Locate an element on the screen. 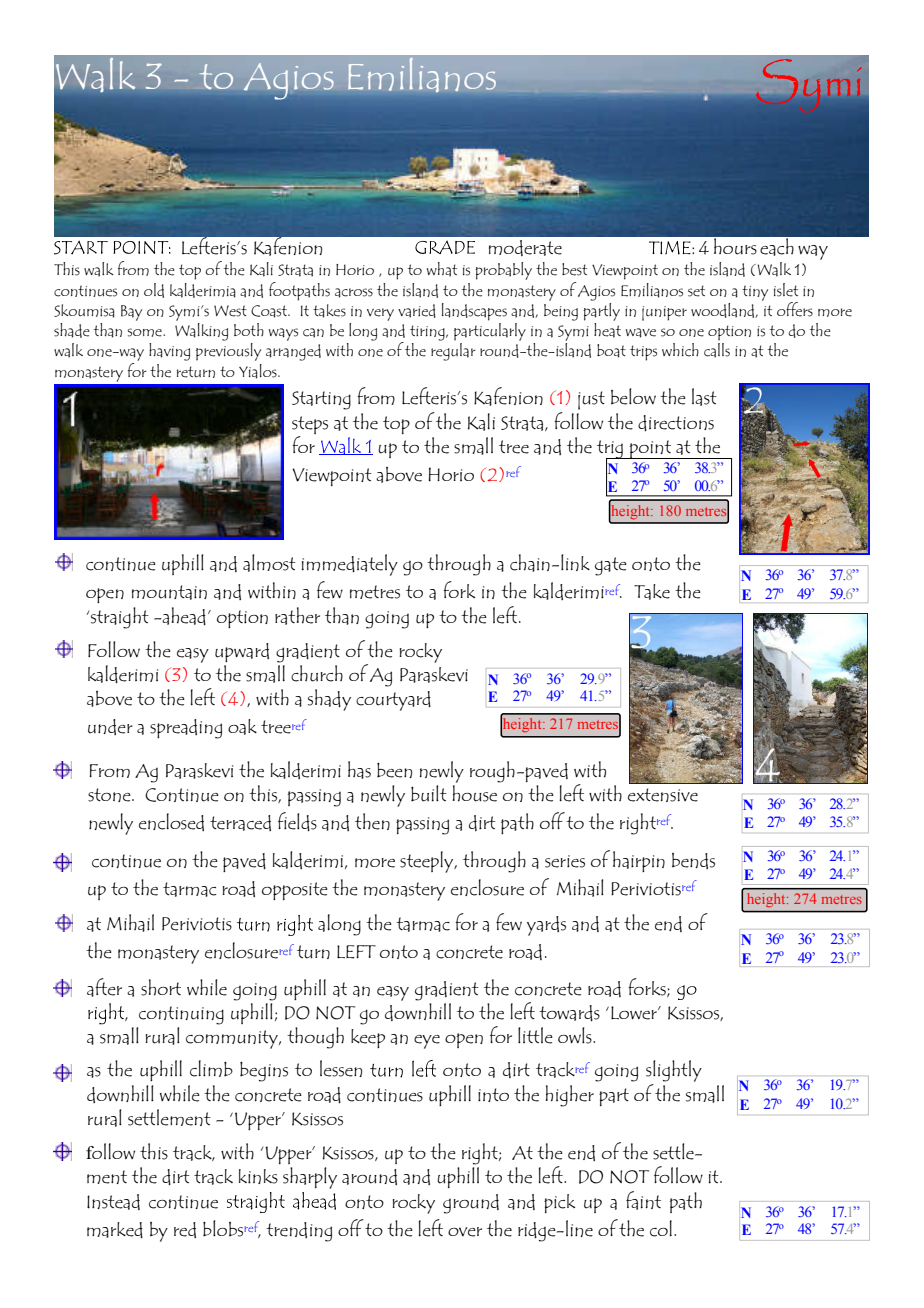 Image resolution: width=924 pixels, height=1308 pixels. courtyard is located at coordinates (393, 701).
